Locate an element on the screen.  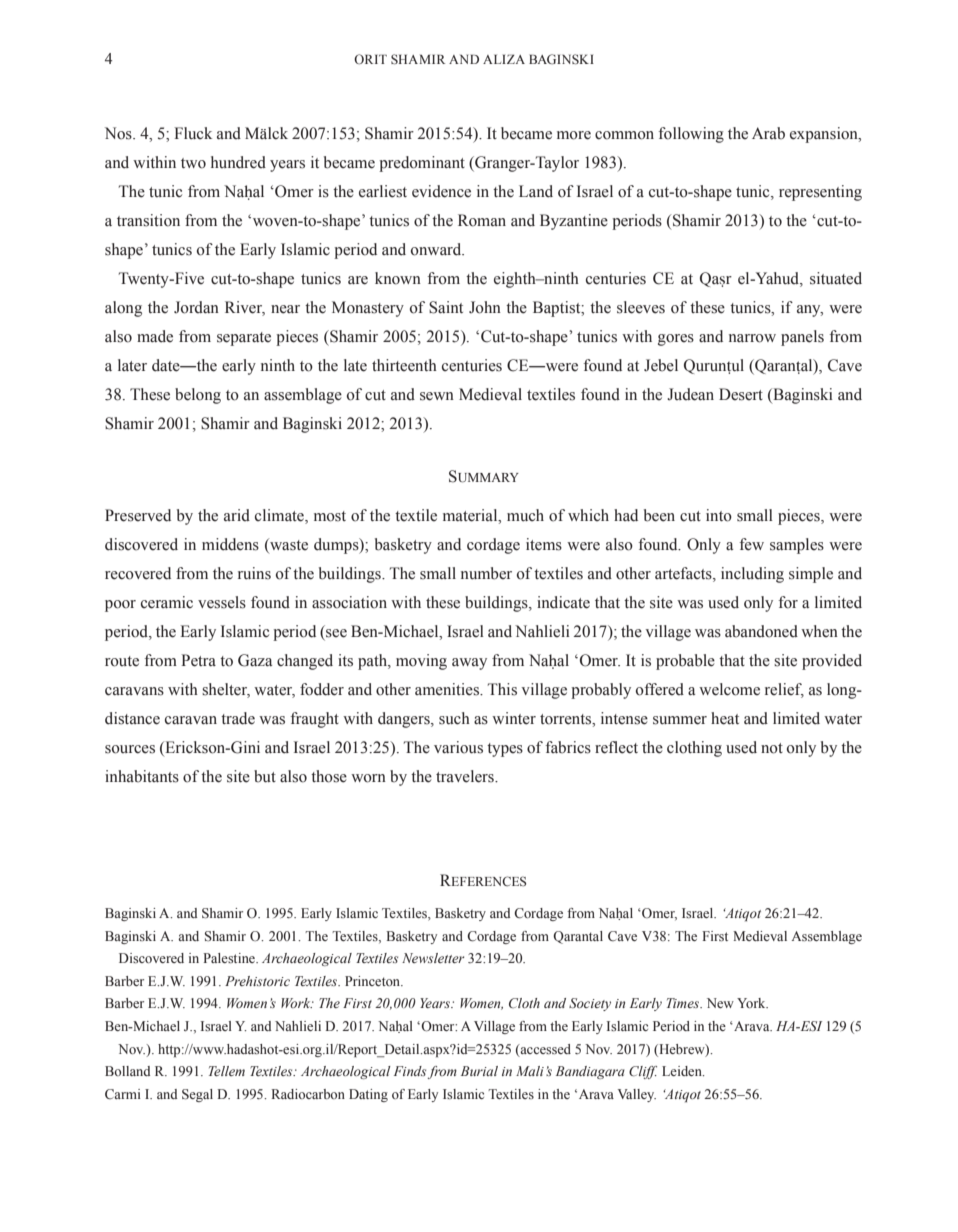
predominant is located at coordinates (422, 164).
